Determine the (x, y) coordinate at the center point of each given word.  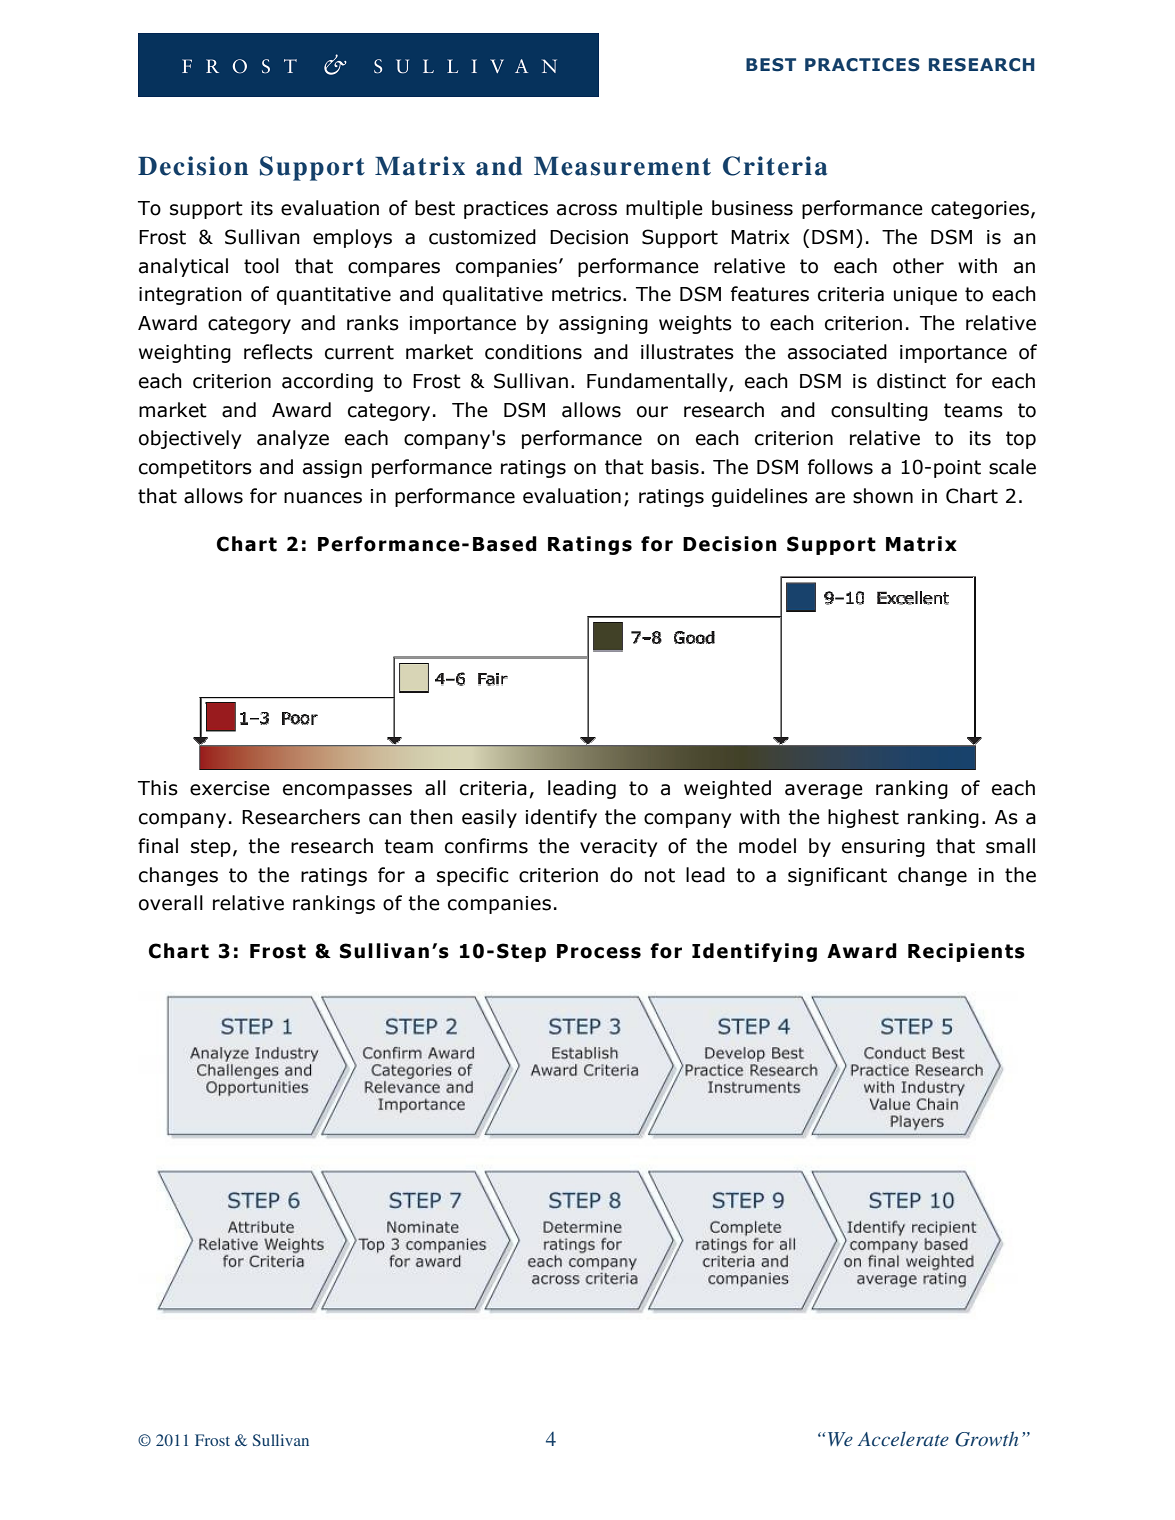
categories (980, 210)
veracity (618, 848)
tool (261, 266)
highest (863, 818)
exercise (230, 788)
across (587, 210)
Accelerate (903, 1438)
